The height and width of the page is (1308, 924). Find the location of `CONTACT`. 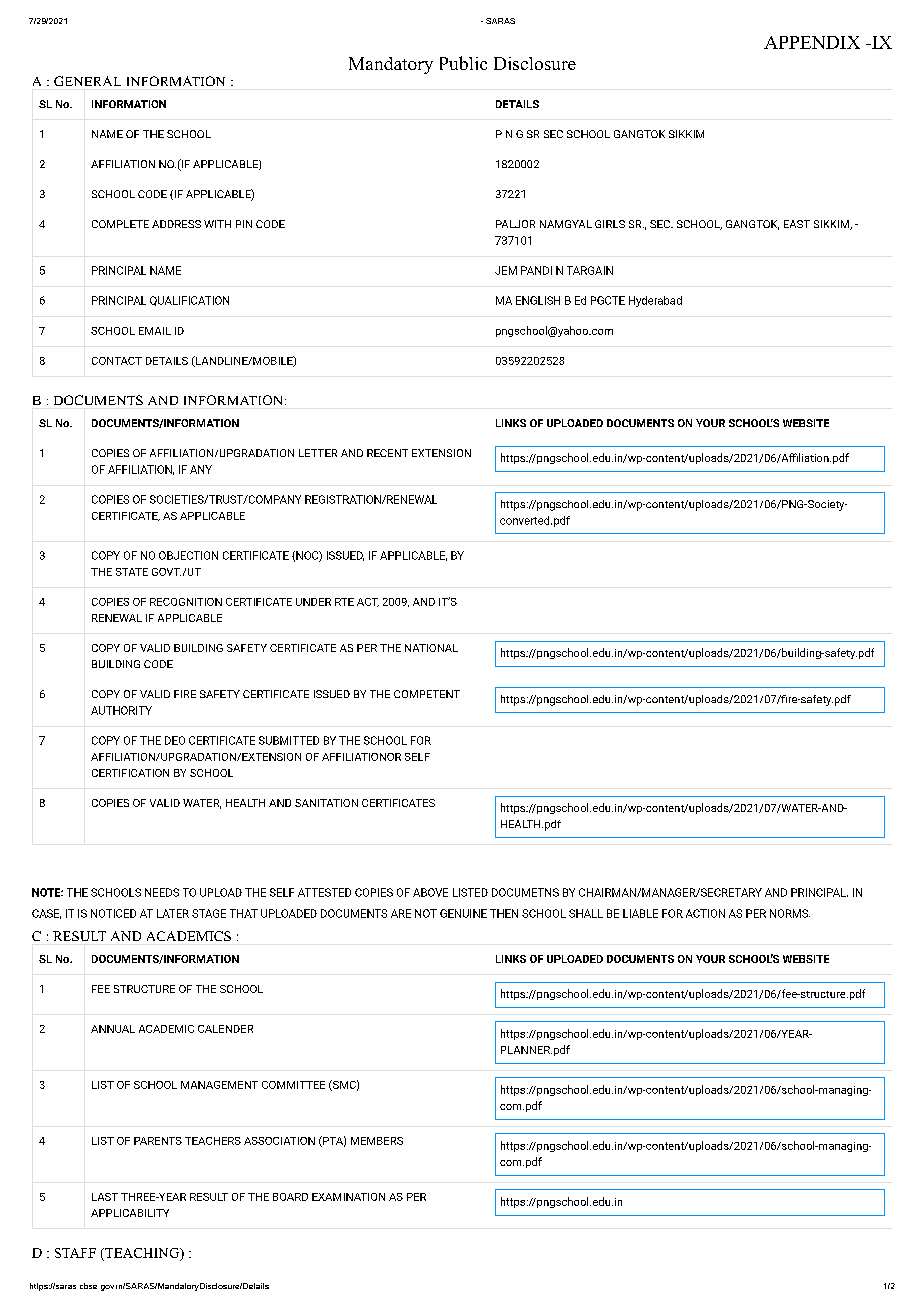

CONTACT is located at coordinates (117, 361).
